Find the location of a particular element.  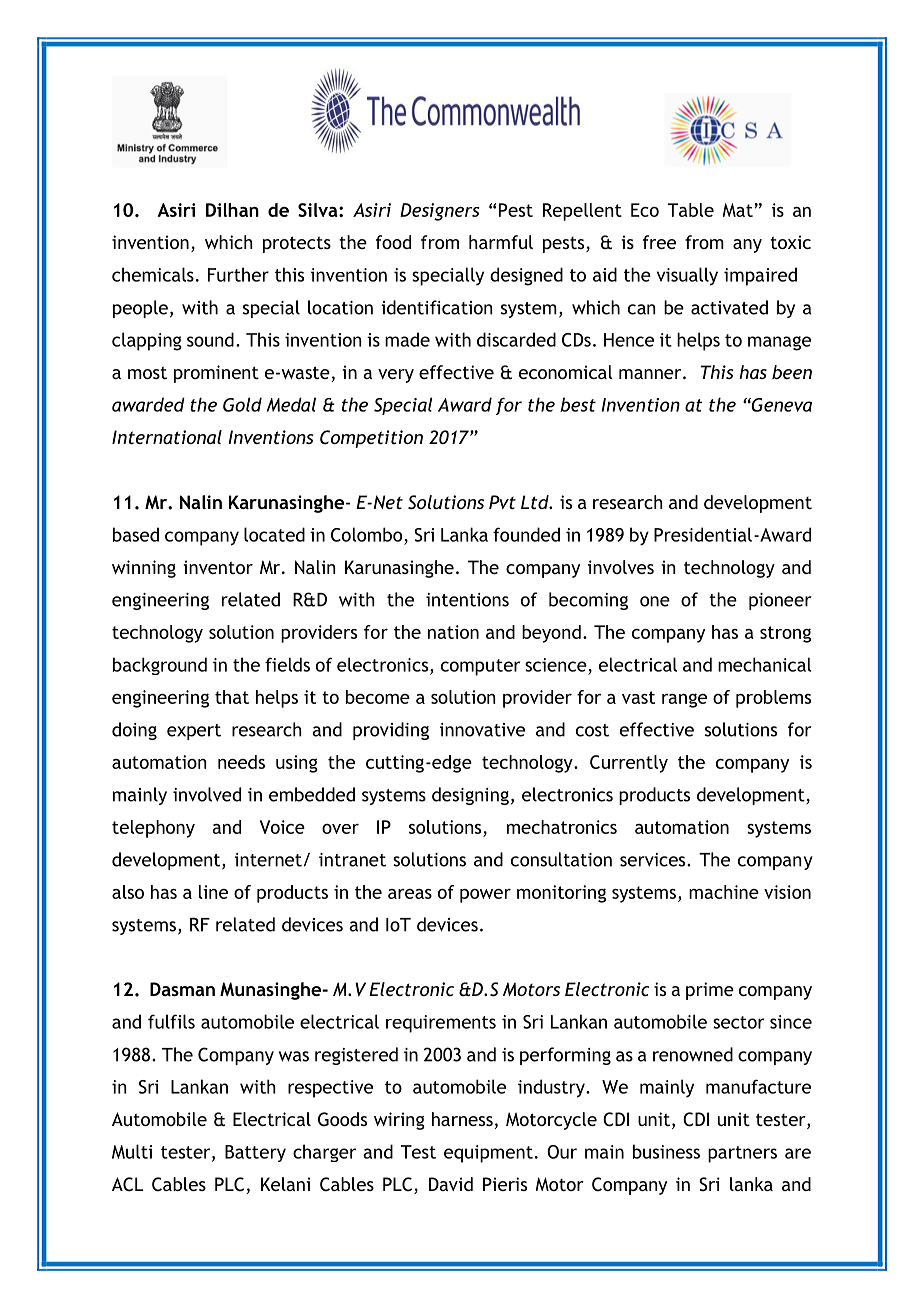

machine is located at coordinates (724, 892).
